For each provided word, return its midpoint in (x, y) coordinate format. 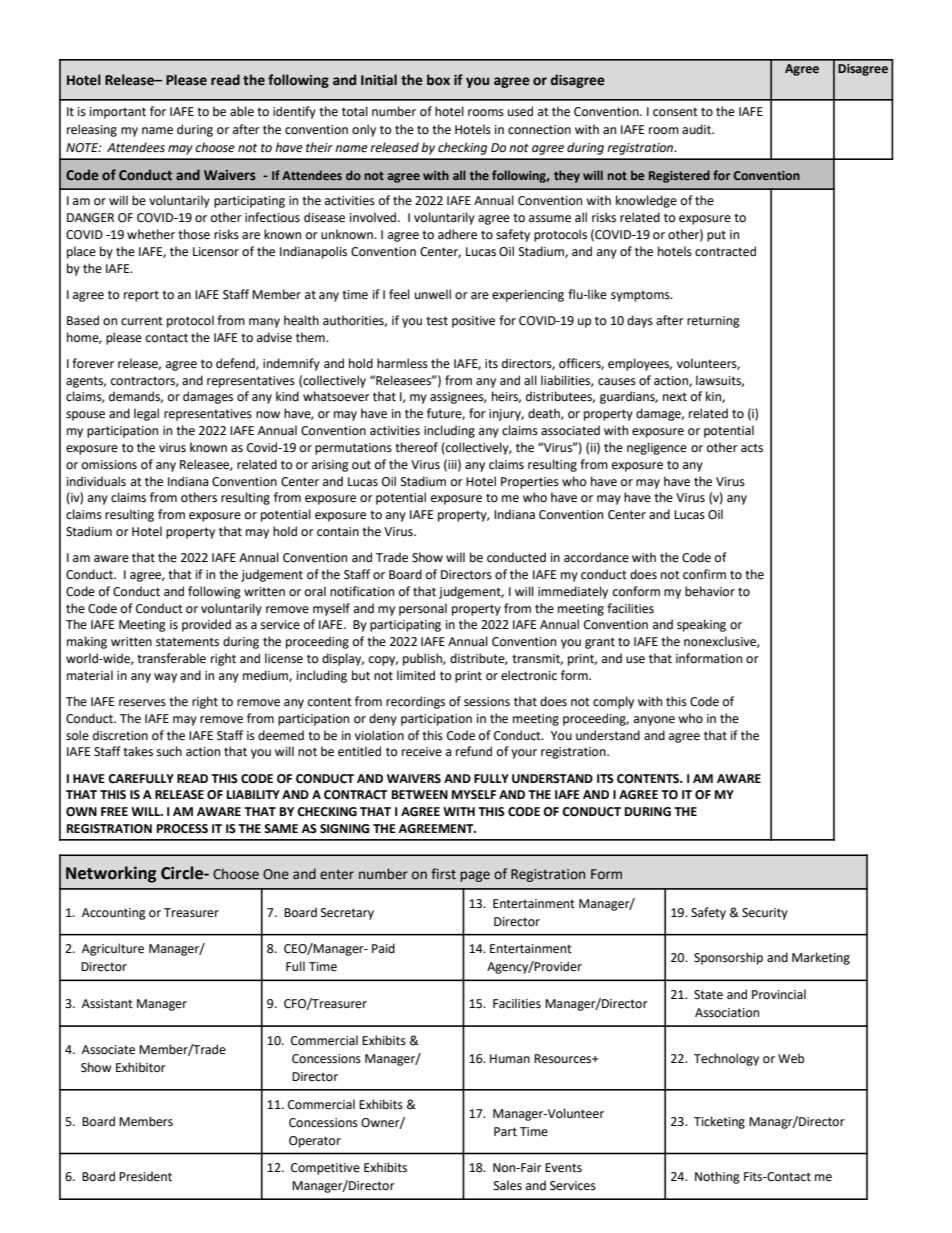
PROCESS (182, 829)
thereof (416, 447)
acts (752, 448)
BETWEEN (420, 794)
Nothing (717, 1177)
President (145, 1176)
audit (697, 129)
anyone (654, 721)
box (438, 80)
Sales (508, 1185)
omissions (109, 465)
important (118, 113)
